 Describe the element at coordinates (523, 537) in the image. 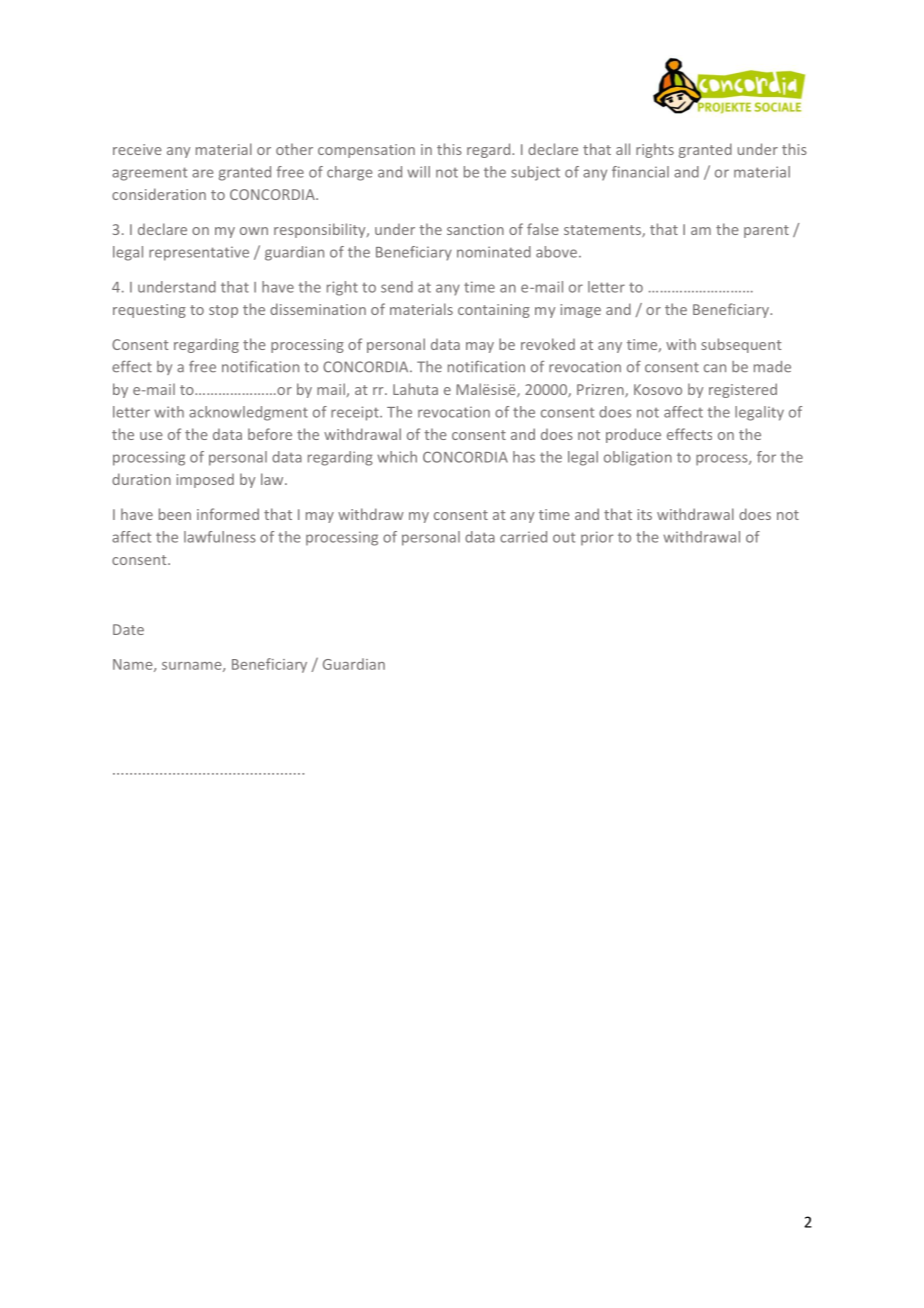

I see `carried` at that location.
